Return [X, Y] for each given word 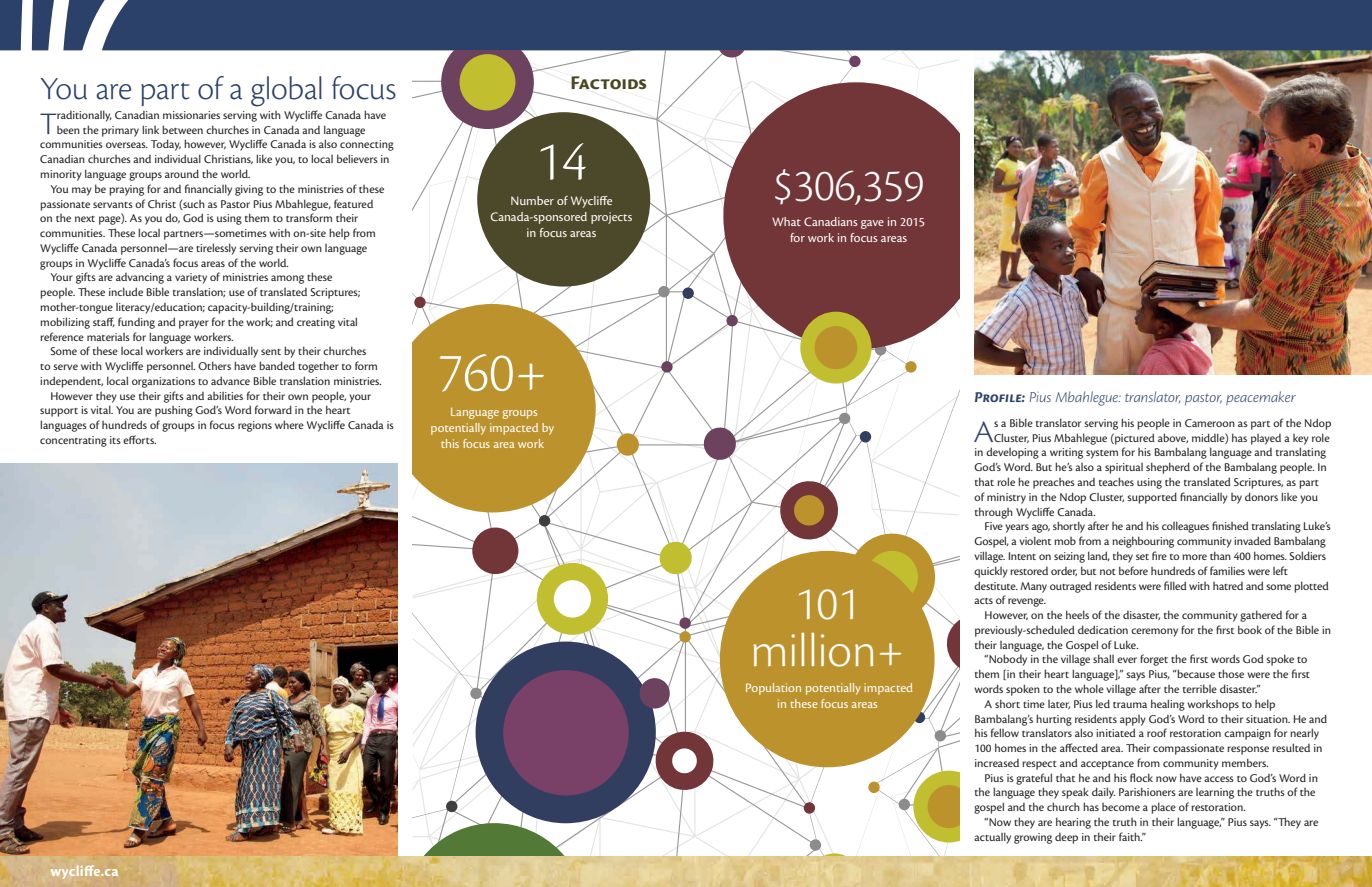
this [450, 443]
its [115, 440]
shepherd [1168, 468]
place [1163, 808]
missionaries [191, 115]
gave [872, 224]
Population [773, 689]
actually [992, 838]
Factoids [608, 83]
